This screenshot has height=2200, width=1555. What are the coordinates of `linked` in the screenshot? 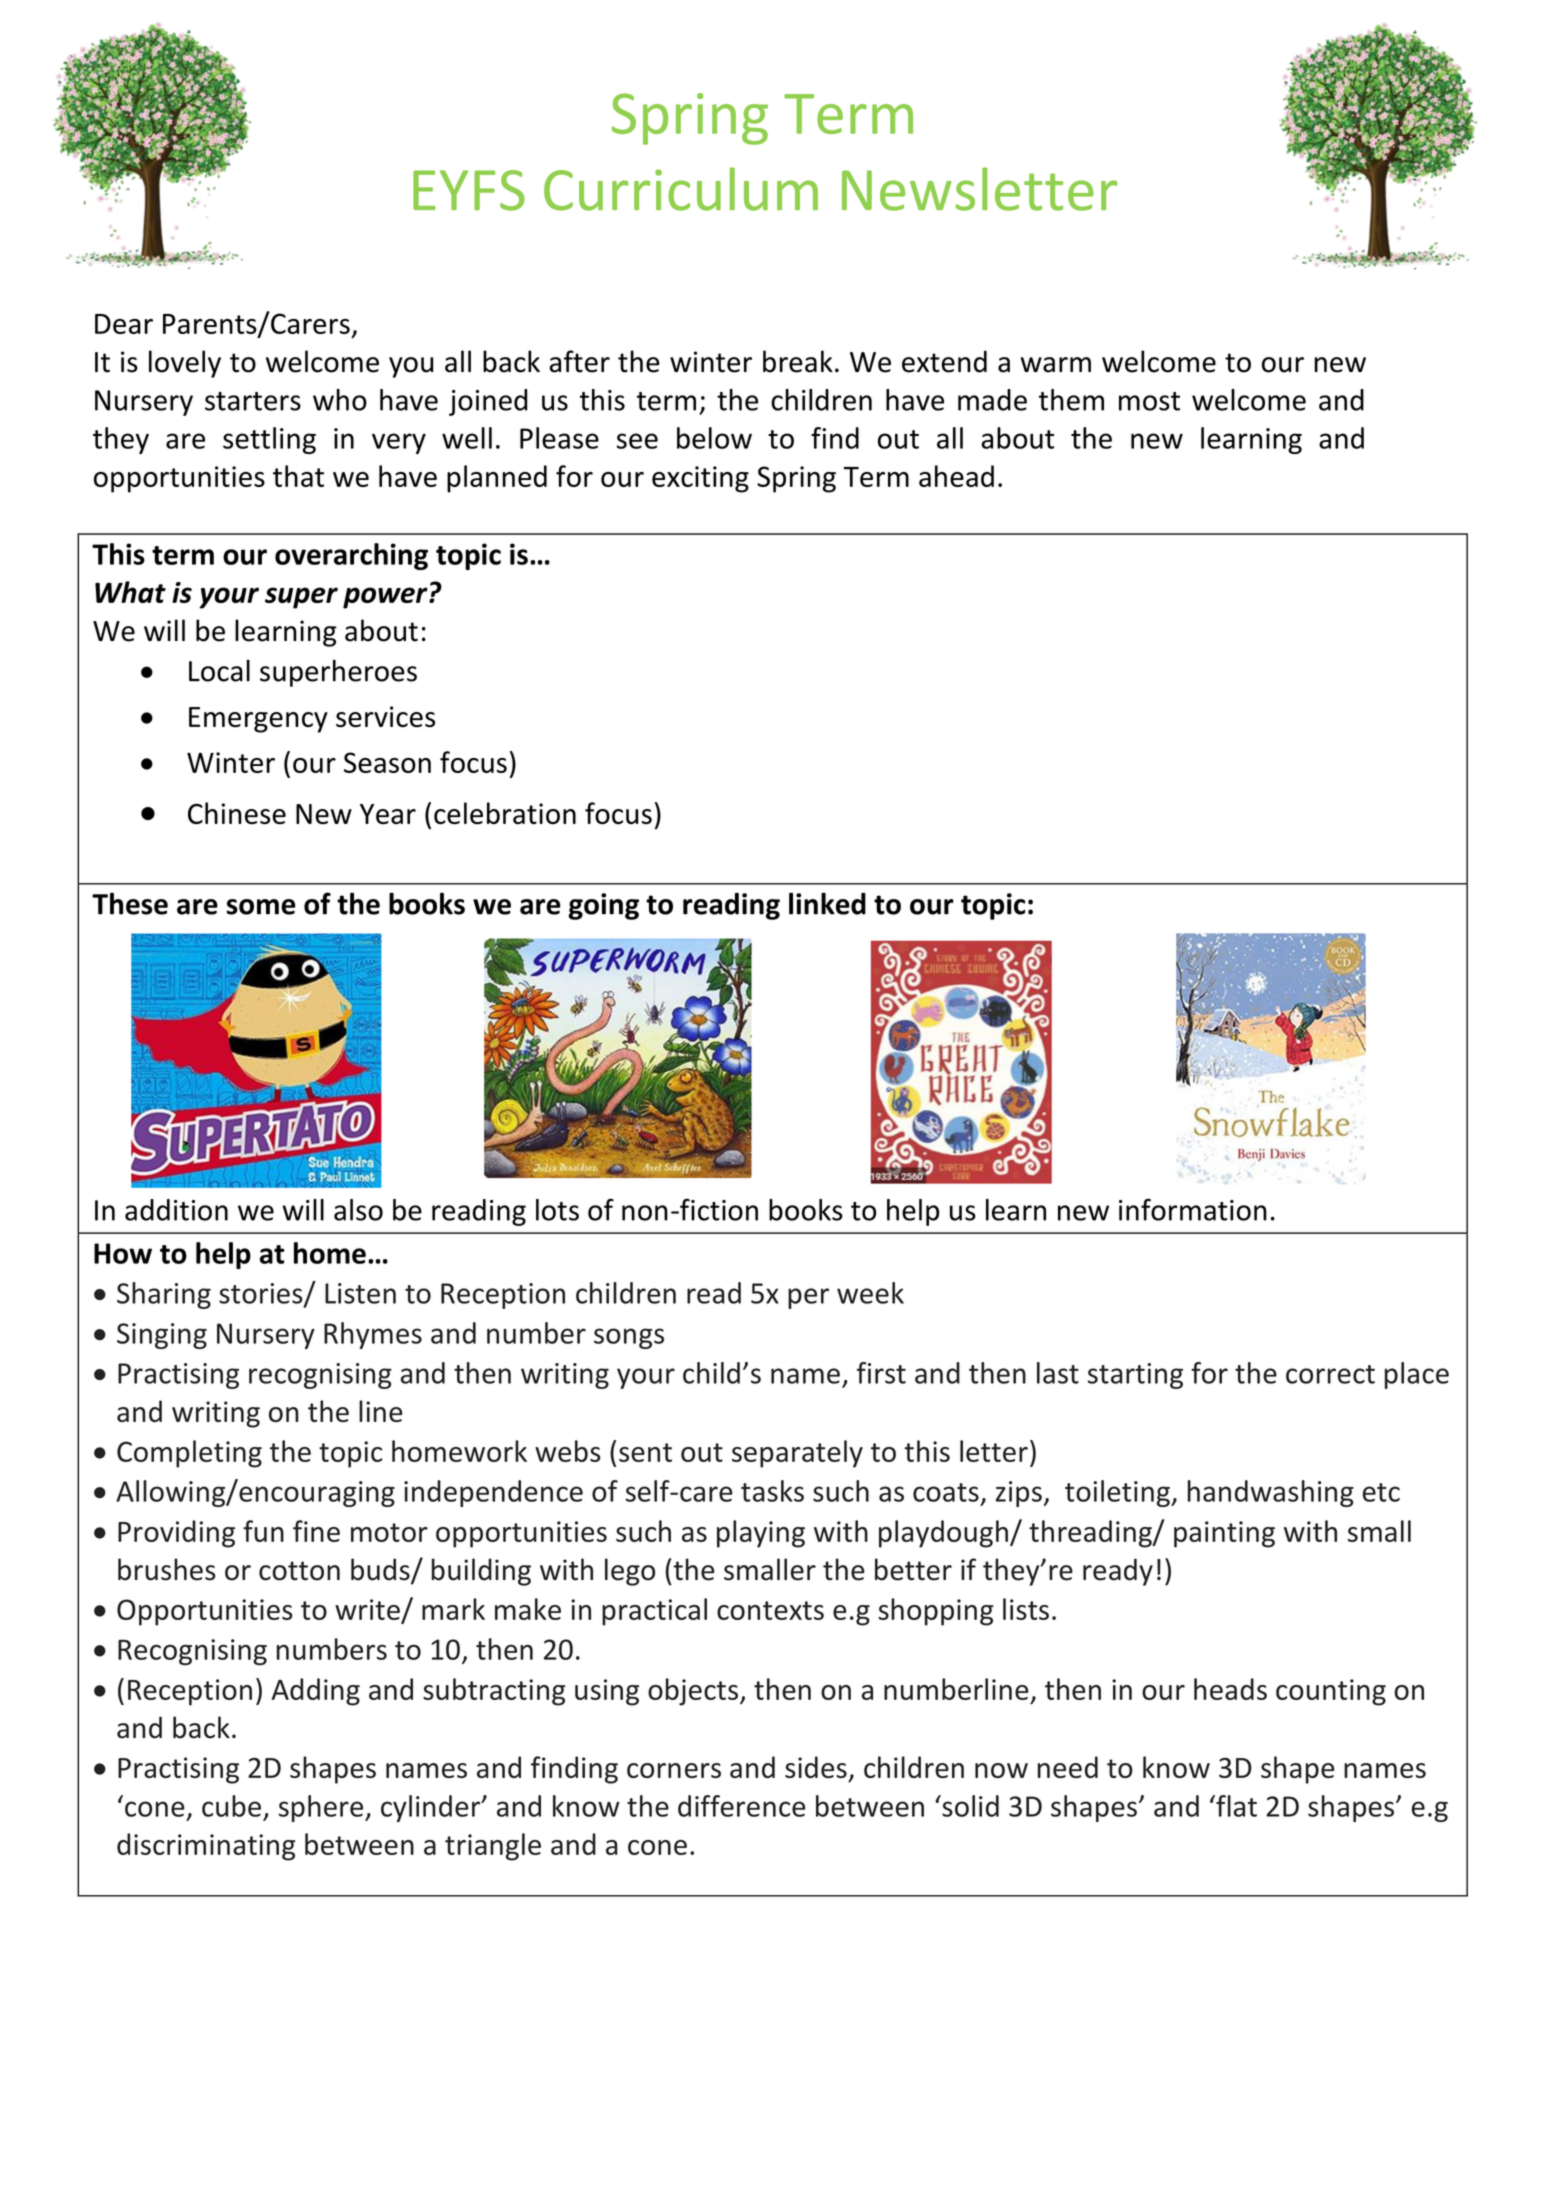 It's located at (827, 903).
